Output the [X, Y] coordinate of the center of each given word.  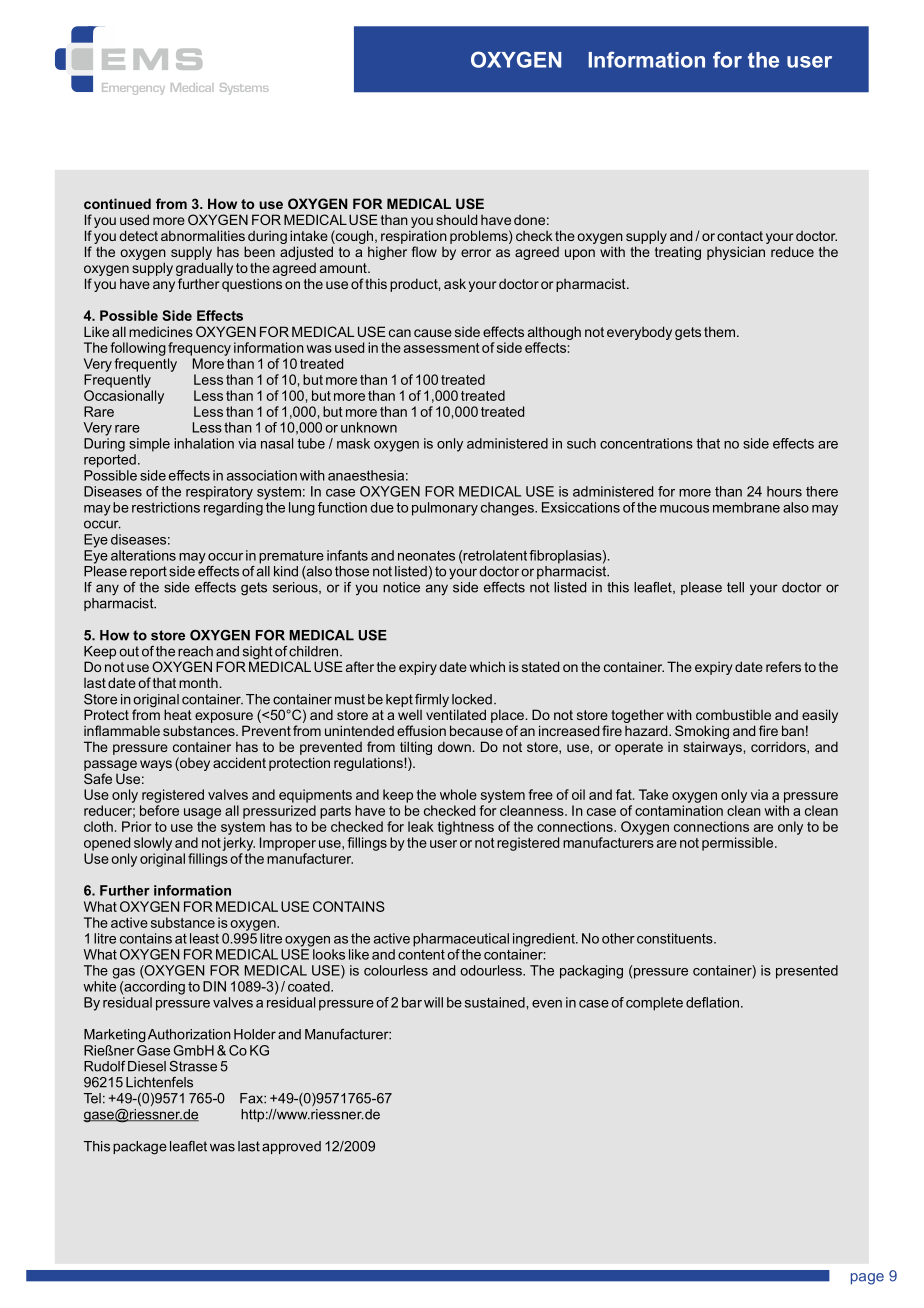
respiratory [219, 493]
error [476, 253]
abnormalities [203, 235]
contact [740, 236]
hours [784, 491]
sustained [495, 1002]
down [454, 746]
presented [807, 972]
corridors [779, 747]
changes [508, 509]
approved [291, 1147]
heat [178, 714]
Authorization [189, 1034]
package [140, 1148]
